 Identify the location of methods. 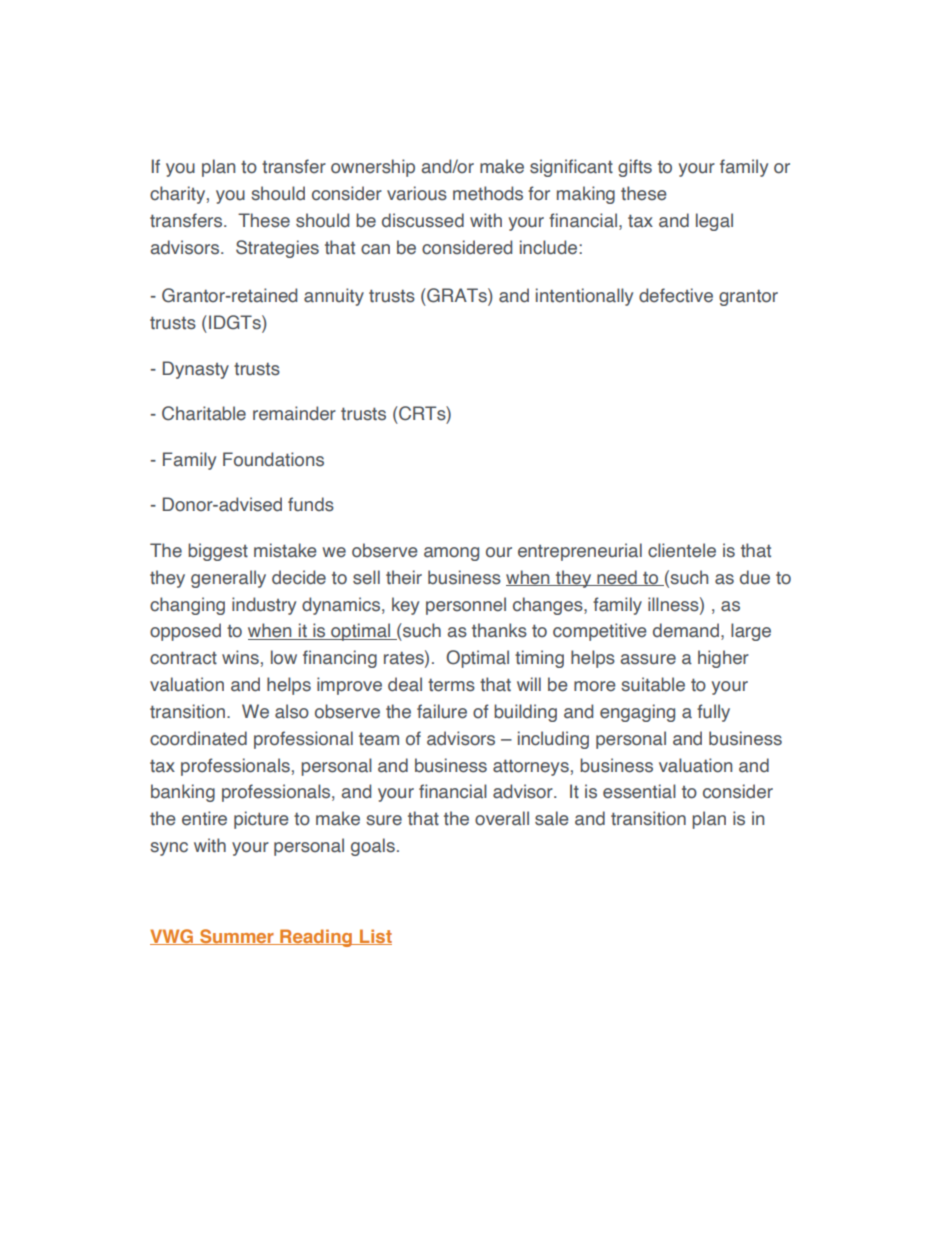
(488, 193).
